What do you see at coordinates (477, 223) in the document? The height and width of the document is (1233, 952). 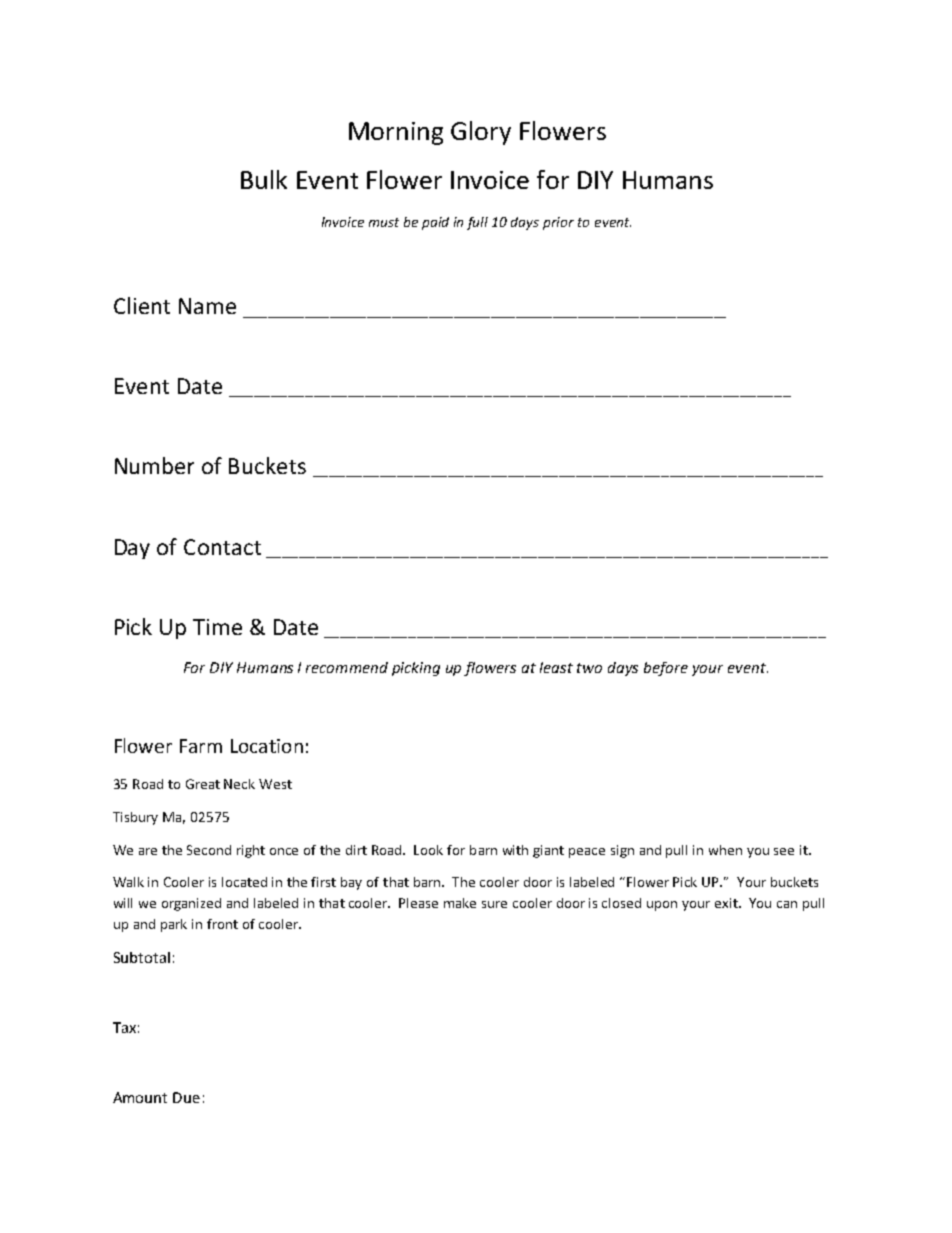 I see `full` at bounding box center [477, 223].
